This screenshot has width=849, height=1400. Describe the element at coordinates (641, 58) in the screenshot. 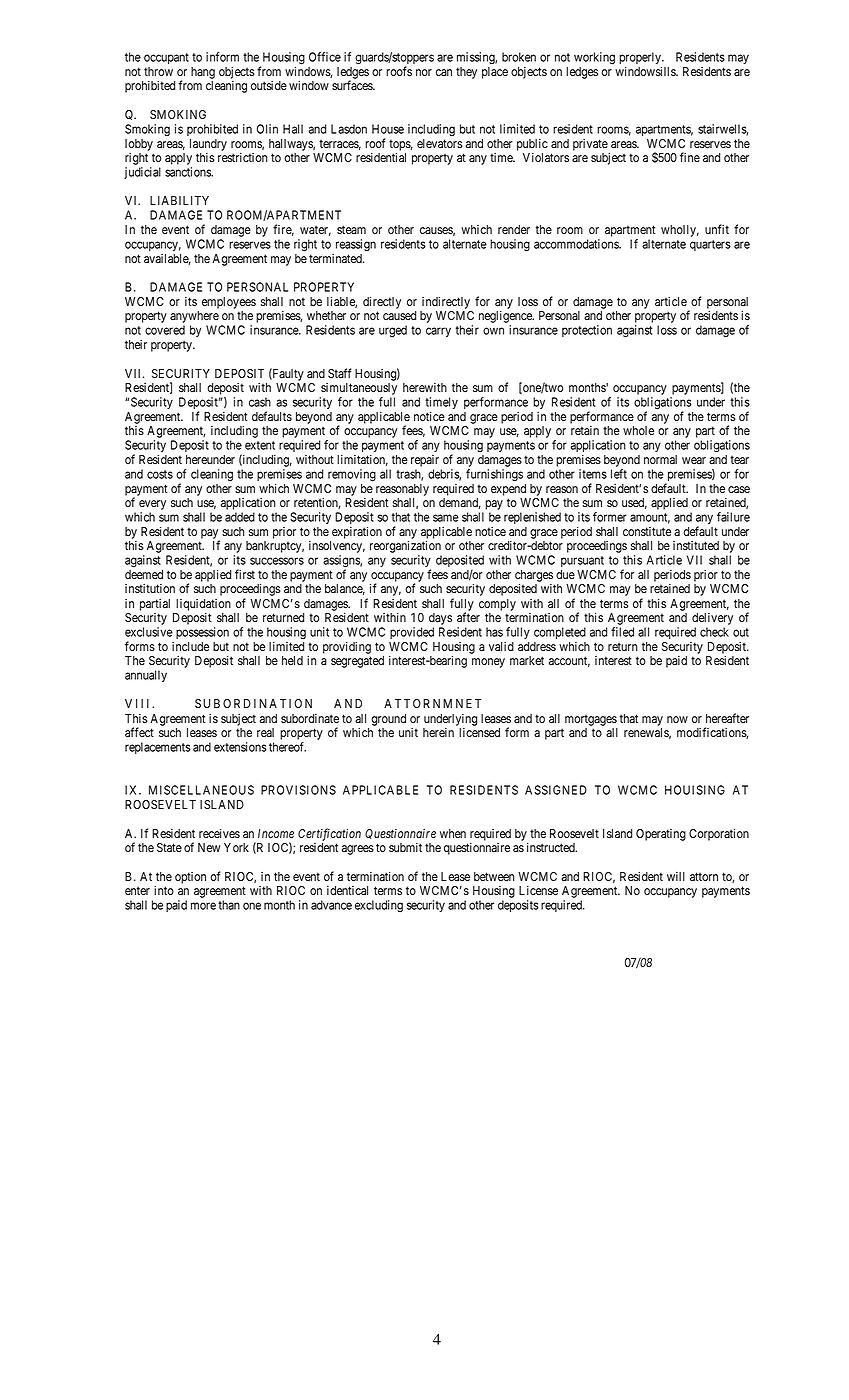

I see `properly` at that location.
